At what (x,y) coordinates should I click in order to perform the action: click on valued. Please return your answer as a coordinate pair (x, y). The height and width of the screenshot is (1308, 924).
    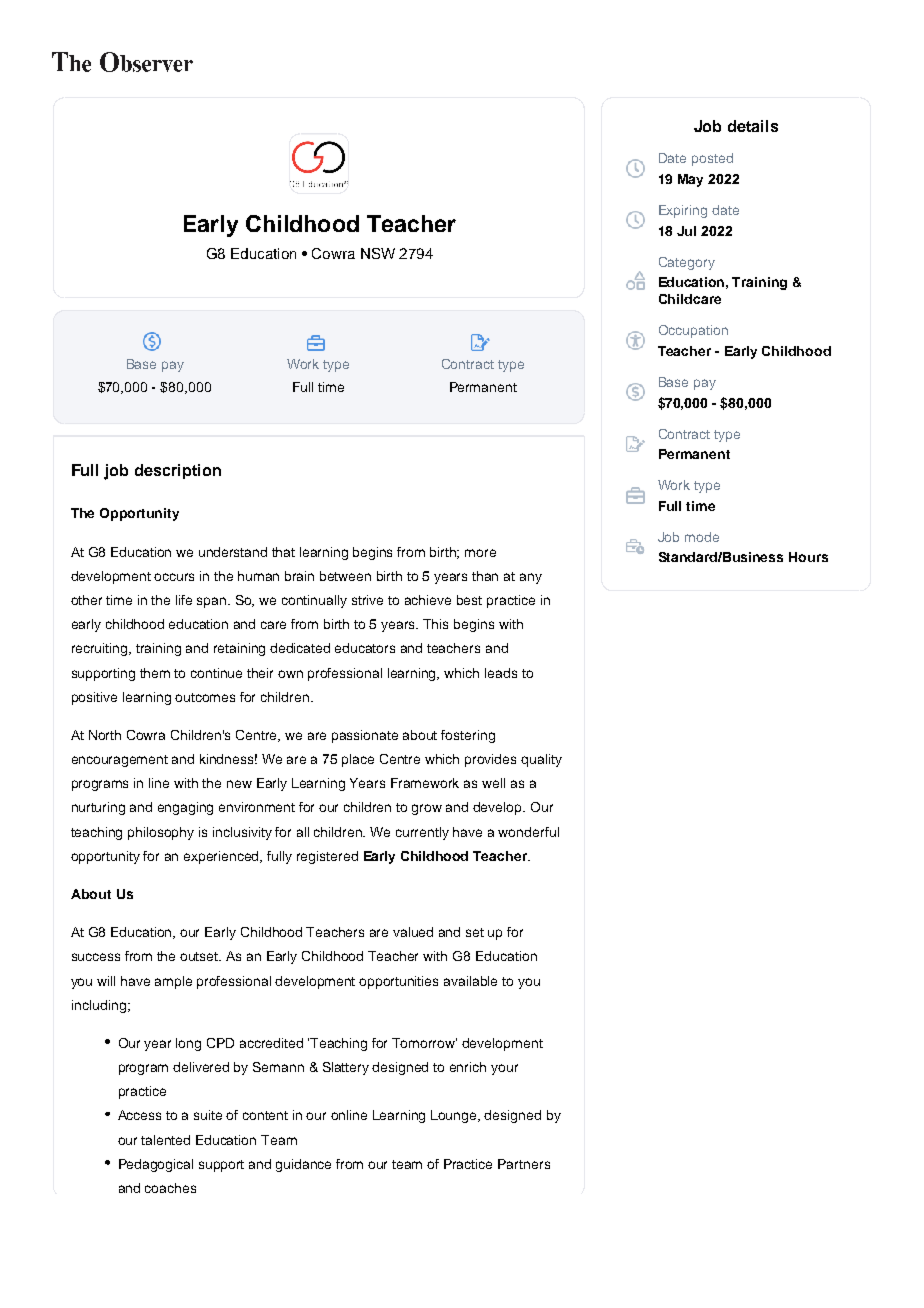
    Looking at the image, I should click on (413, 932).
